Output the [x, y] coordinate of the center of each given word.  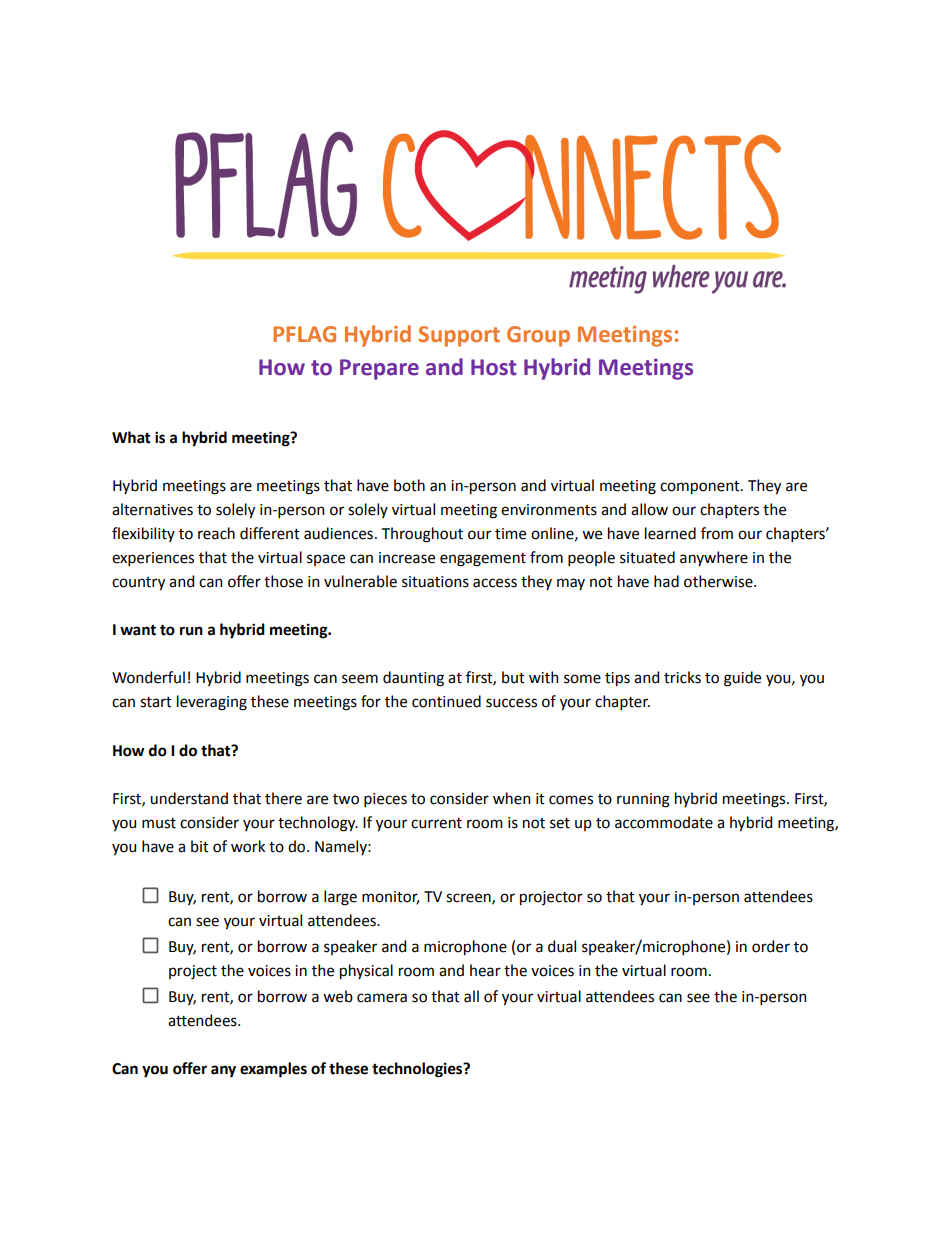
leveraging [212, 703]
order [771, 946]
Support [459, 336]
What [131, 437]
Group [538, 336]
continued [446, 701]
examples [273, 1070]
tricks [682, 677]
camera [382, 998]
